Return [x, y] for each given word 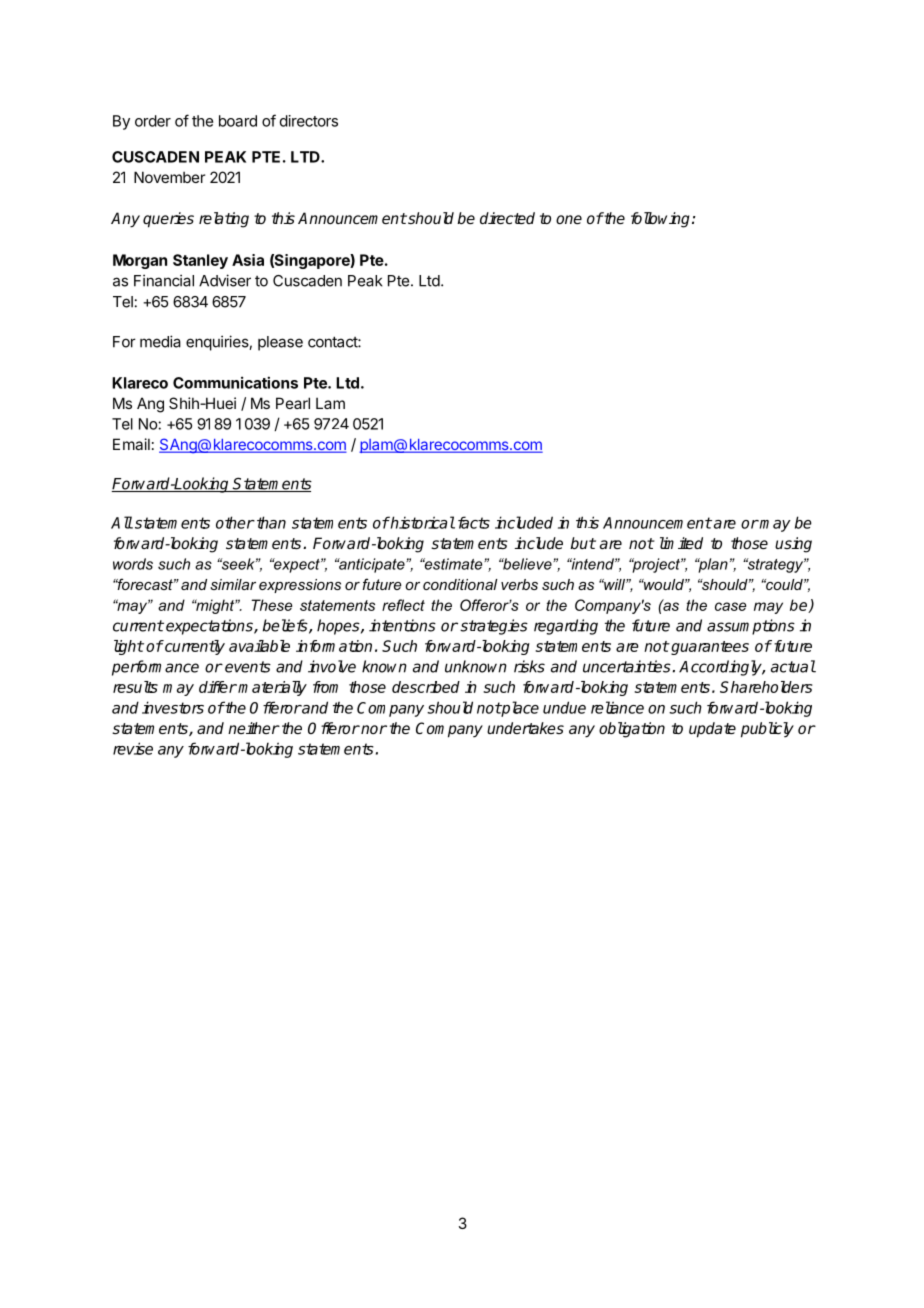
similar [233, 584]
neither [254, 728]
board [238, 121]
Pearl [293, 403]
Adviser [225, 280]
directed [507, 218]
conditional [460, 584]
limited [681, 543]
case [730, 606]
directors [309, 121]
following [662, 220]
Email [131, 444]
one [569, 219]
